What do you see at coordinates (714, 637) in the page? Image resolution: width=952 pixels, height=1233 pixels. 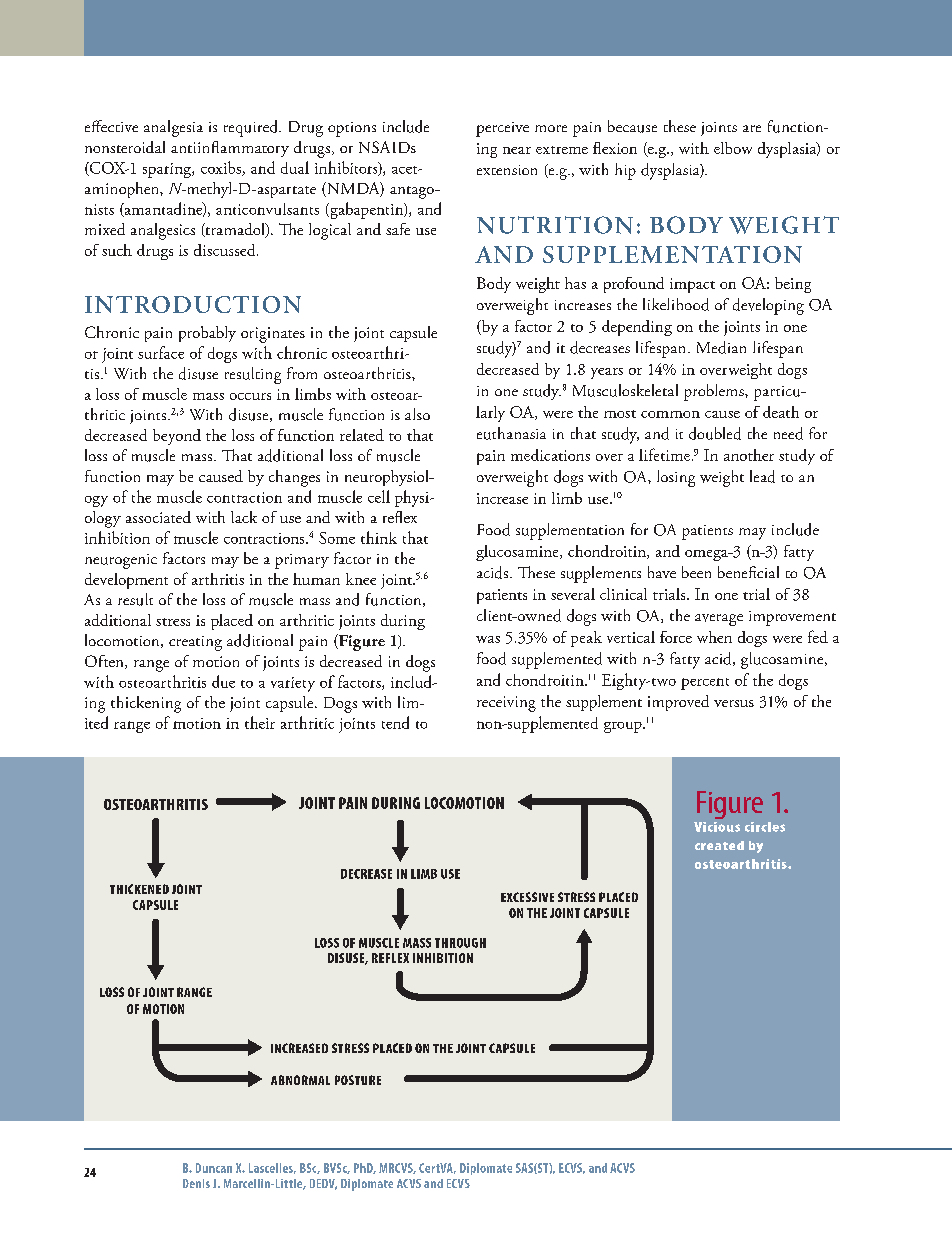 I see `when` at bounding box center [714, 637].
